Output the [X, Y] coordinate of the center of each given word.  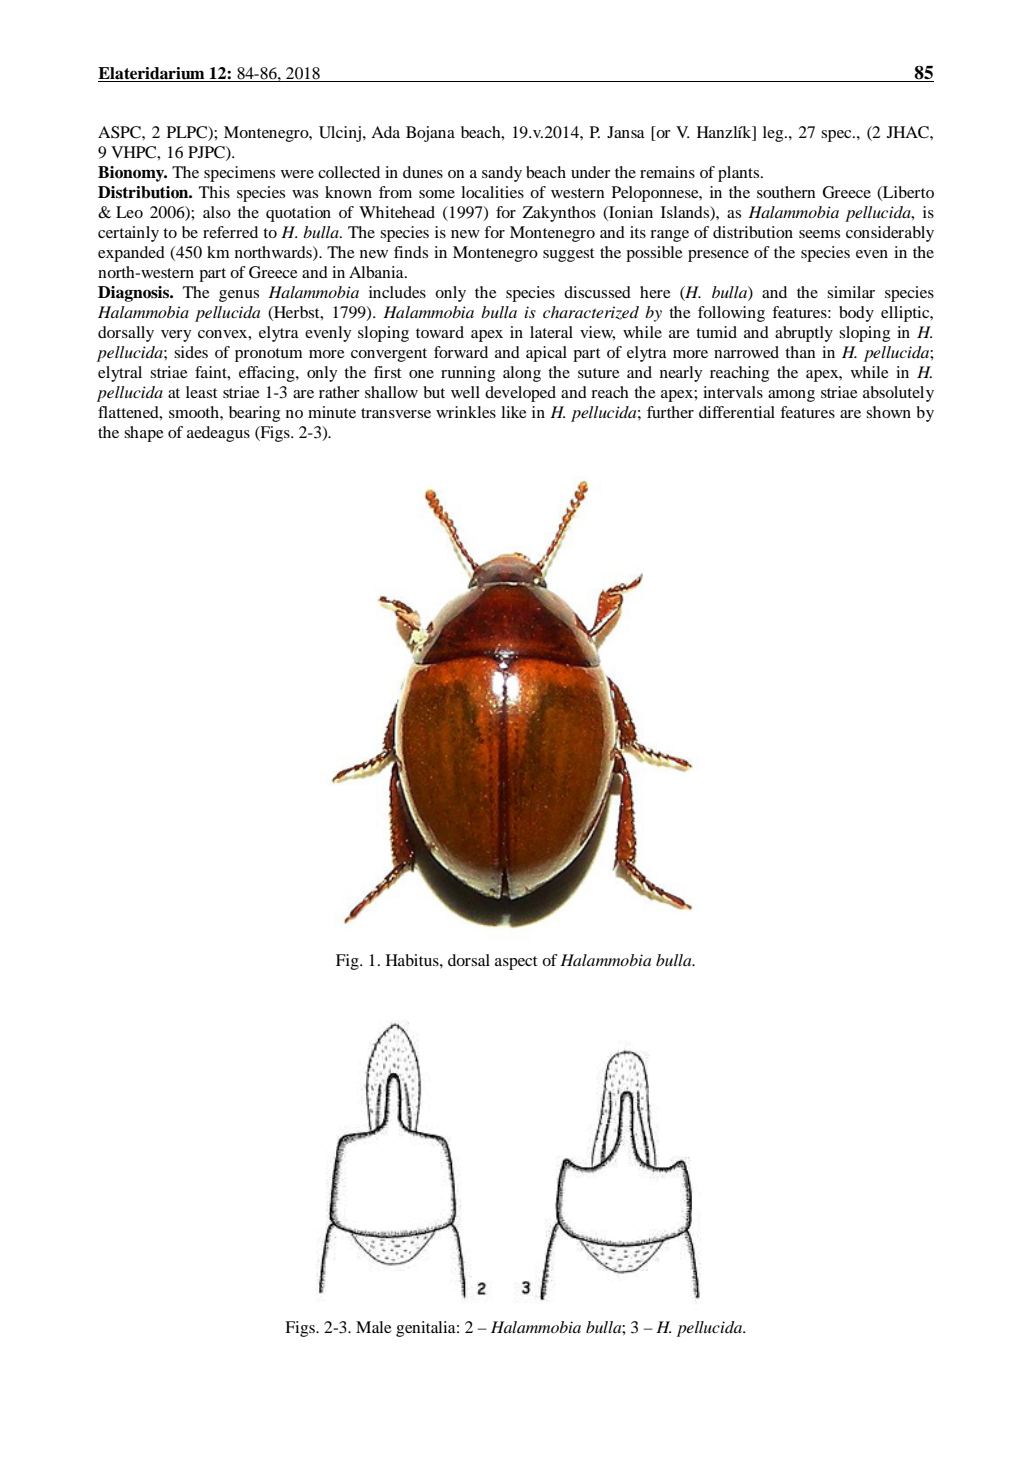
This [214, 192]
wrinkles [466, 412]
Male [374, 1327]
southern [786, 192]
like [514, 412]
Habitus [413, 960]
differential [737, 412]
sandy [502, 174]
